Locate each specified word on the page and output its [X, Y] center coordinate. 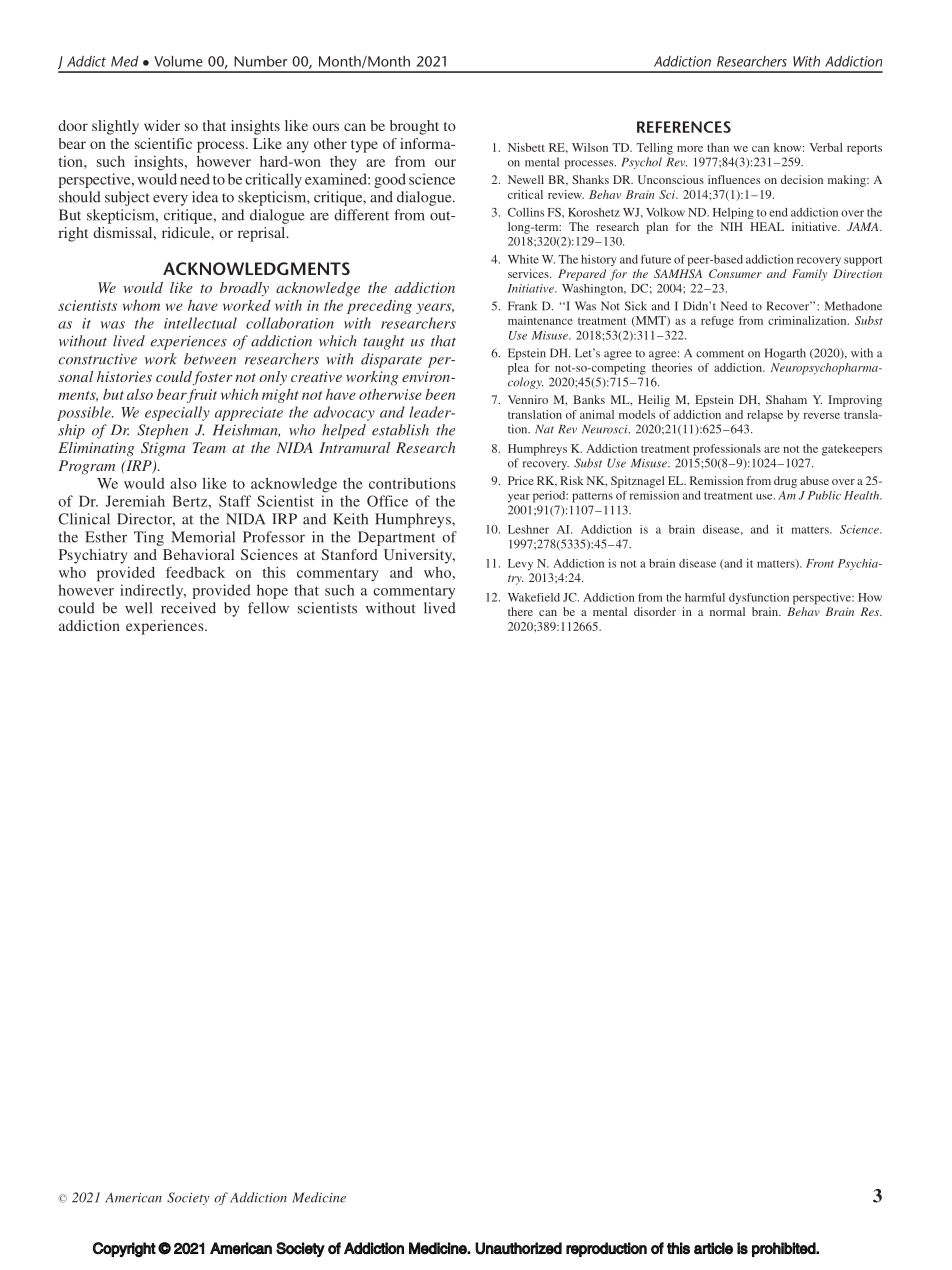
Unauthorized [518, 1248]
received [188, 608]
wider [162, 125]
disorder [655, 611]
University [419, 556]
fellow [268, 608]
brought [414, 127]
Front [820, 563]
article [713, 1248]
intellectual [200, 323]
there [520, 611]
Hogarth [785, 354]
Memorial [203, 537]
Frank [522, 306]
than [718, 147]
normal [727, 611]
